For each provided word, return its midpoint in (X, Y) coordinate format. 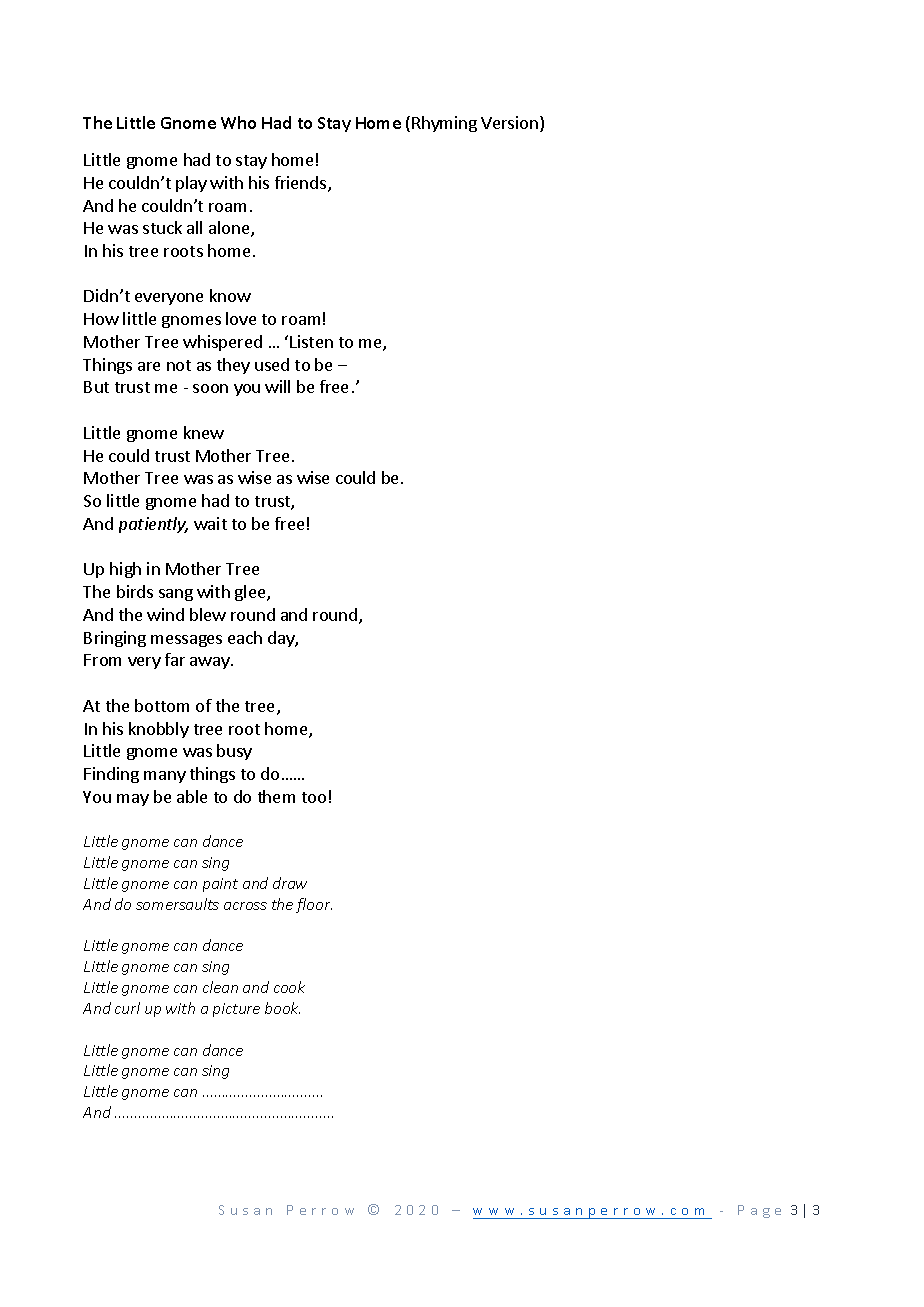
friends (300, 182)
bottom (162, 705)
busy (234, 752)
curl (127, 1008)
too (314, 797)
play (191, 184)
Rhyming (444, 124)
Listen (311, 341)
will (277, 386)
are (149, 366)
